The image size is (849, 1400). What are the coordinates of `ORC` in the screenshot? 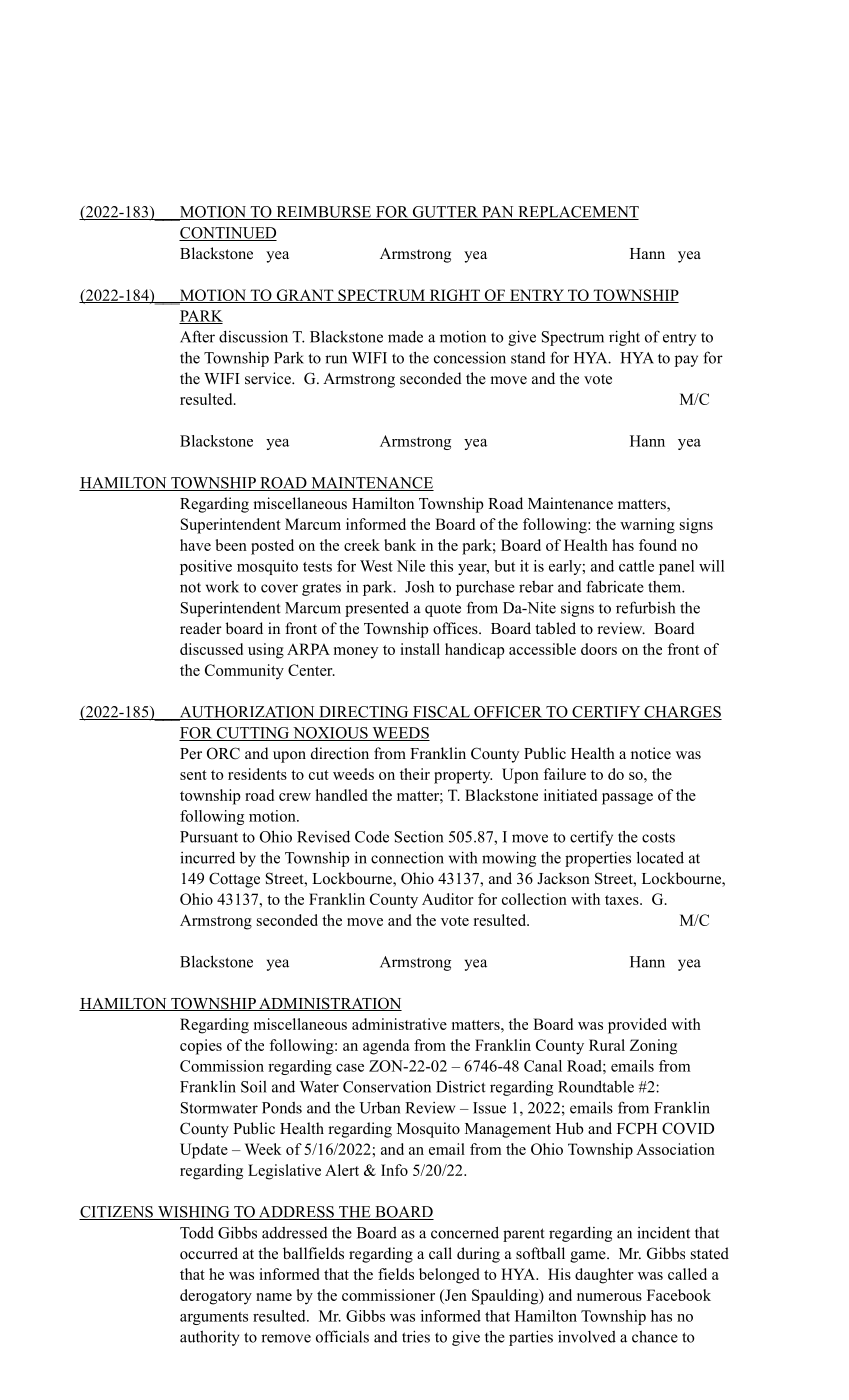 It's located at (223, 753).
